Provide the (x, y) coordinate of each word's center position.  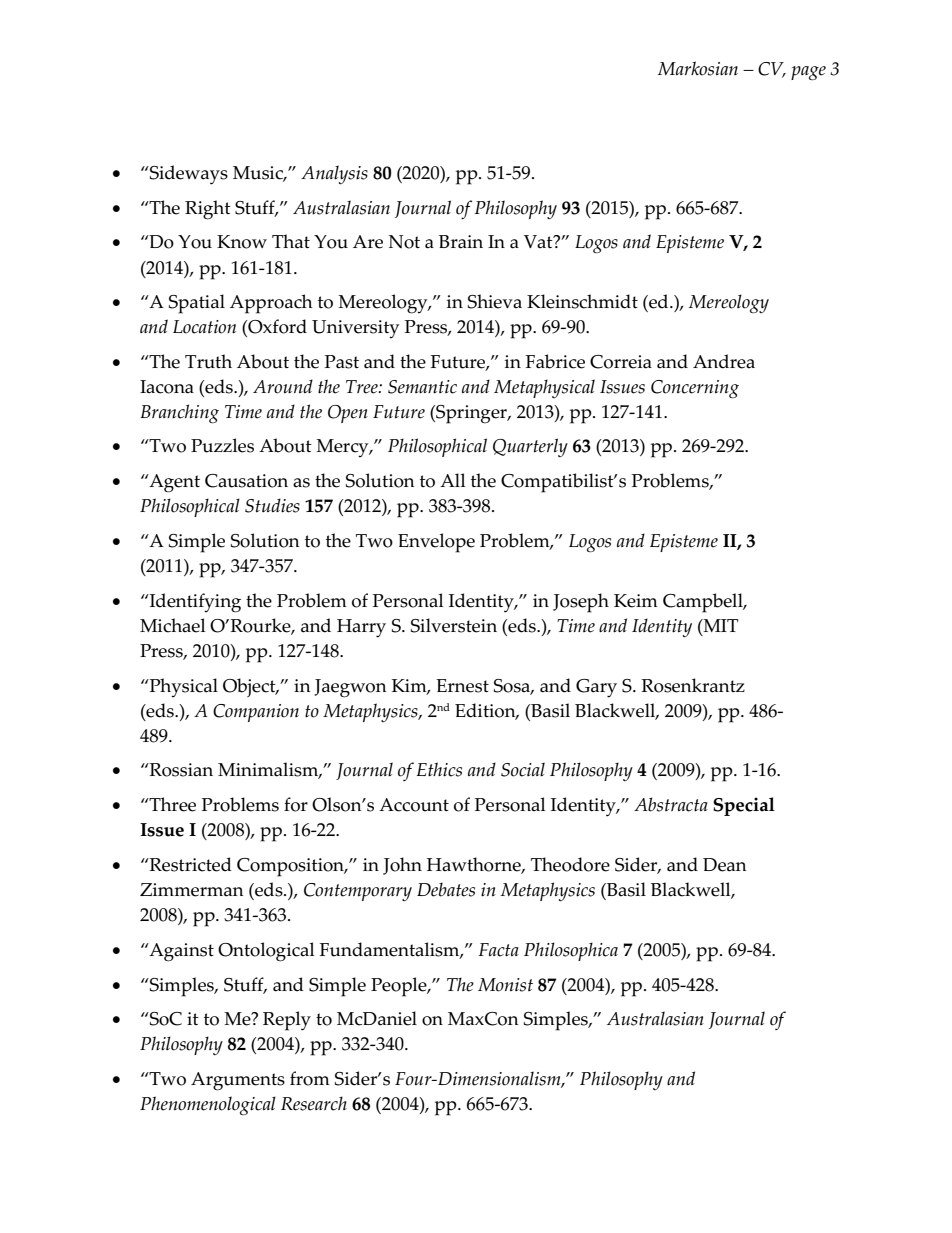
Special (744, 806)
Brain (461, 242)
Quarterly (530, 447)
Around (283, 386)
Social (523, 769)
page (808, 73)
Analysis (334, 175)
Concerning (695, 389)
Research (314, 1103)
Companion (256, 713)
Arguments (238, 1081)
